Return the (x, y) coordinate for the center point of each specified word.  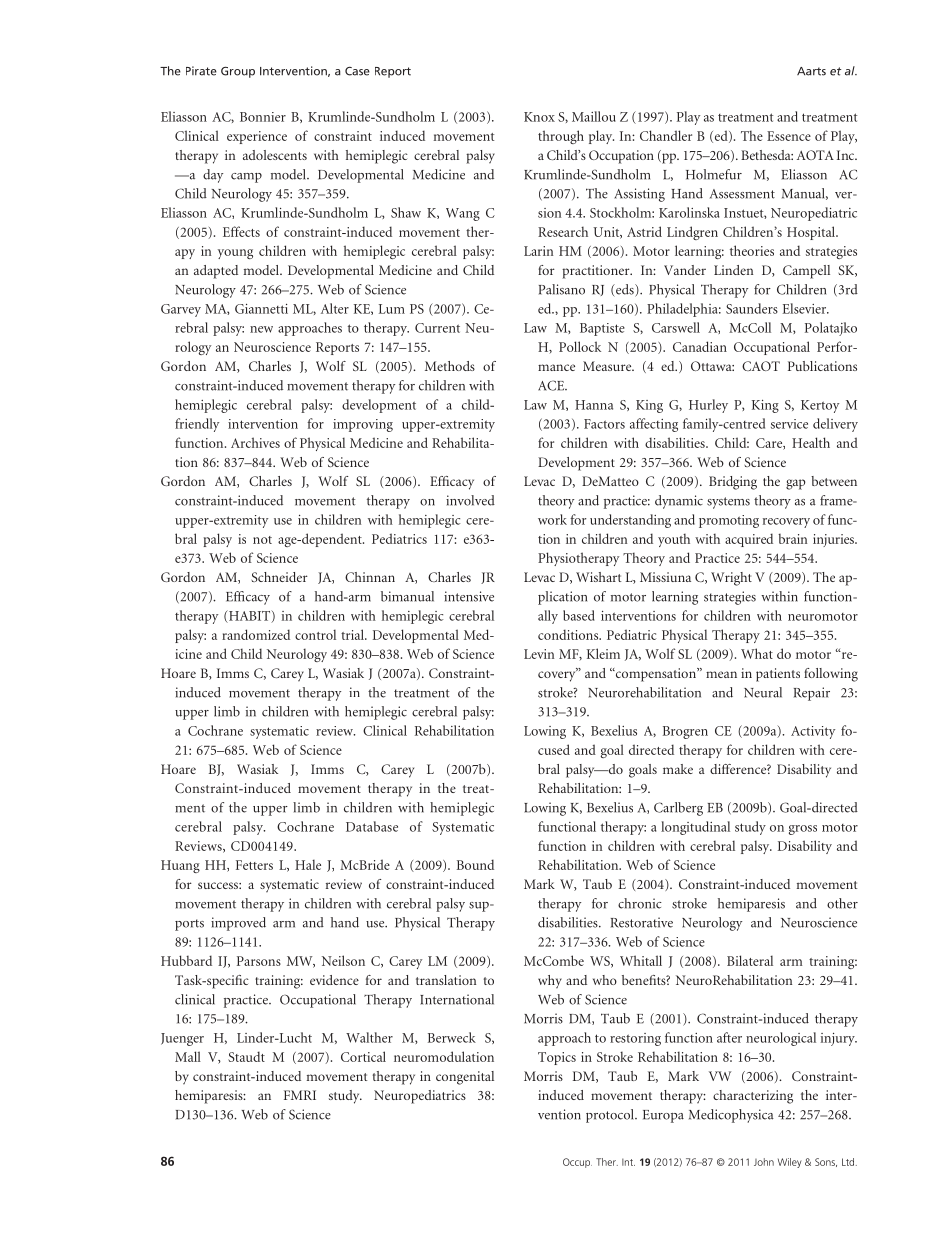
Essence (789, 136)
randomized (256, 634)
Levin (539, 654)
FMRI (300, 1095)
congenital (465, 1078)
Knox (539, 117)
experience (257, 137)
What (757, 653)
